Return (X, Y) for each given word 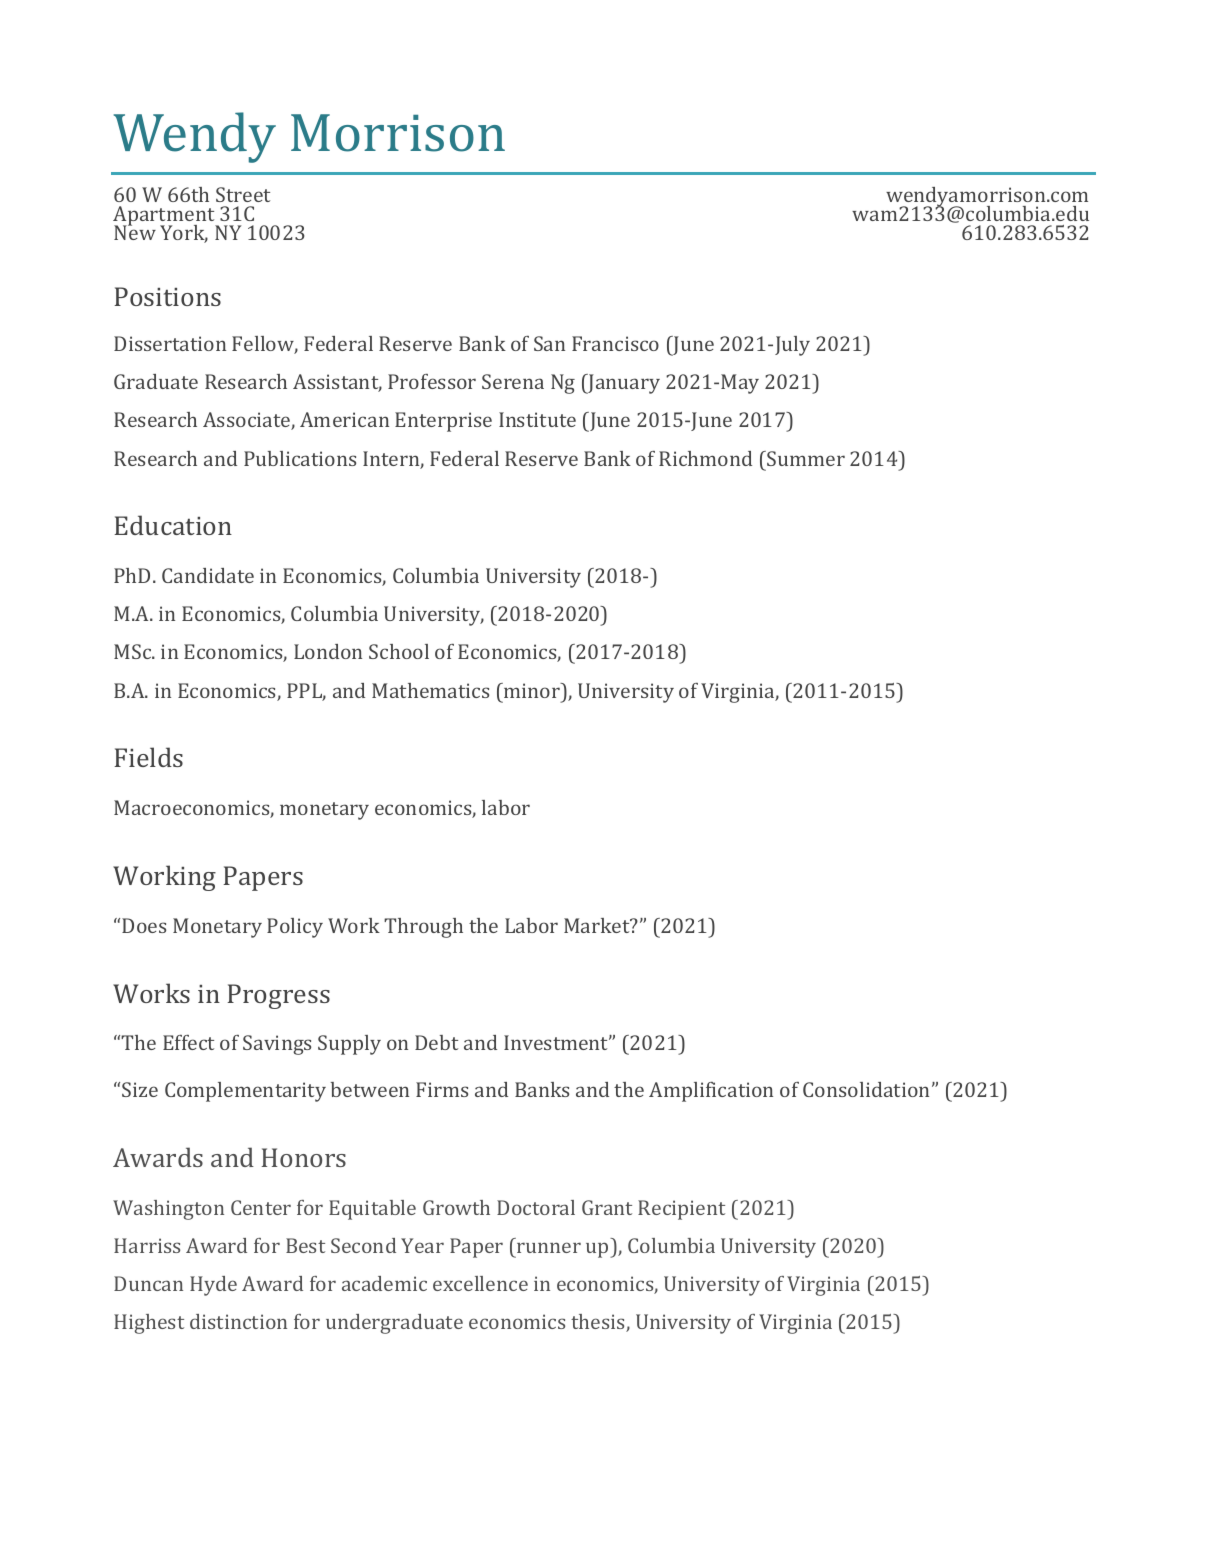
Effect (188, 1042)
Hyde (213, 1286)
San (549, 343)
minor (532, 690)
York (184, 234)
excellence (480, 1283)
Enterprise (443, 422)
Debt (436, 1042)
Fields (148, 757)
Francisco (615, 343)
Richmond (705, 458)
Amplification (711, 1092)
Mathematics (430, 690)
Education (173, 525)
